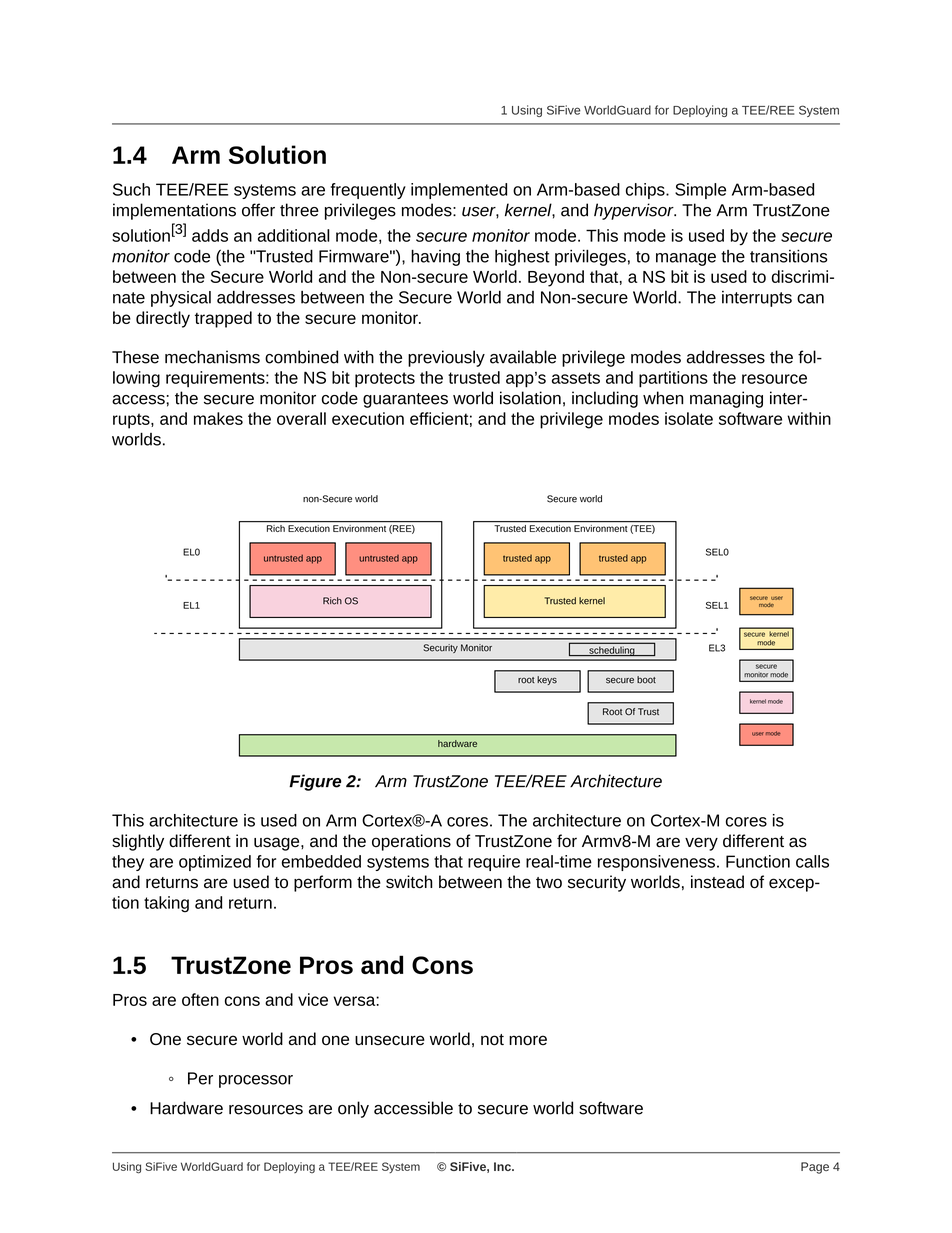 This image has height=1233, width=952. Describe the element at coordinates (405, 400) in the image. I see `guarantees` at that location.
